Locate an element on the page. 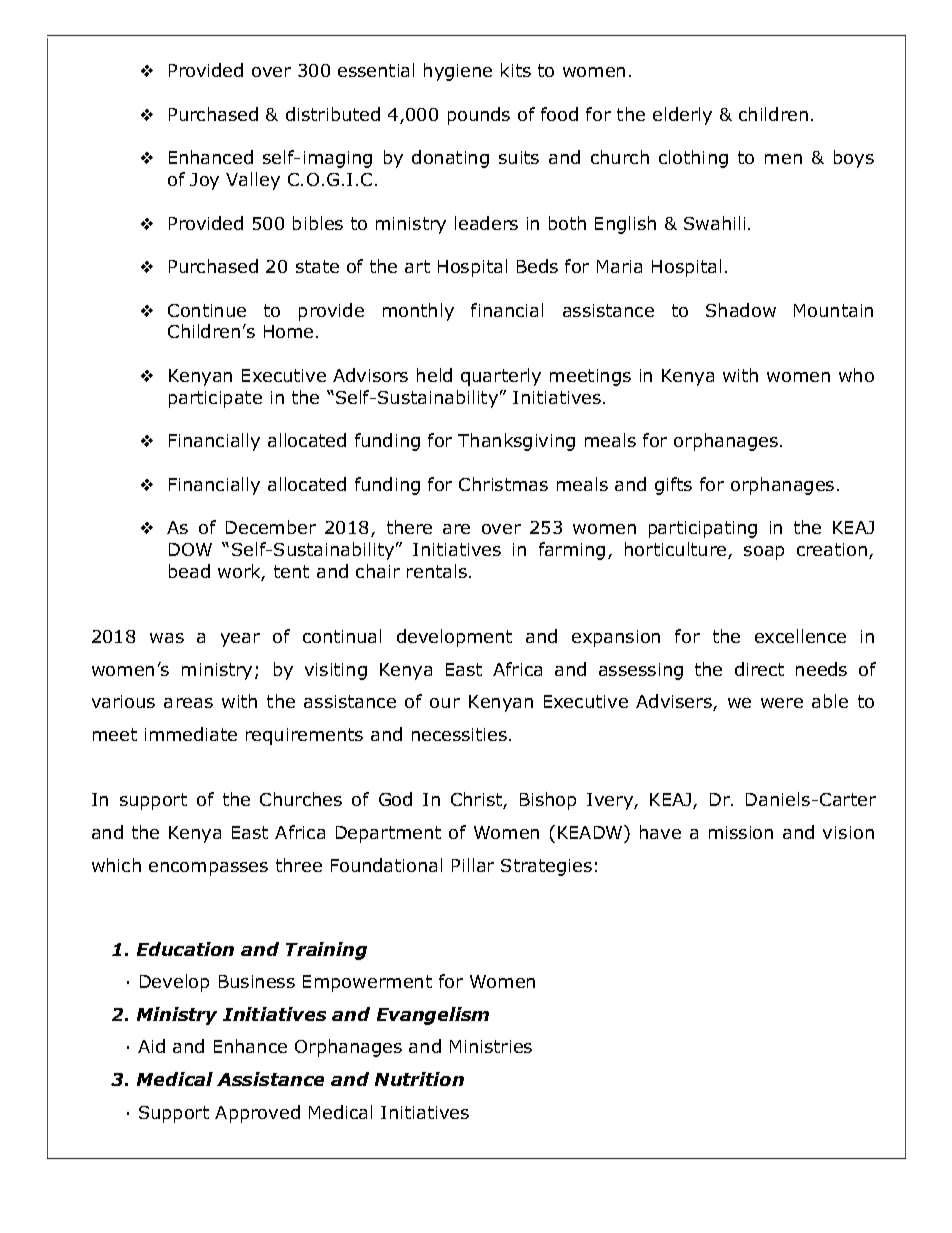 The width and height of the document is (952, 1233). Evangelism is located at coordinates (433, 1016).
